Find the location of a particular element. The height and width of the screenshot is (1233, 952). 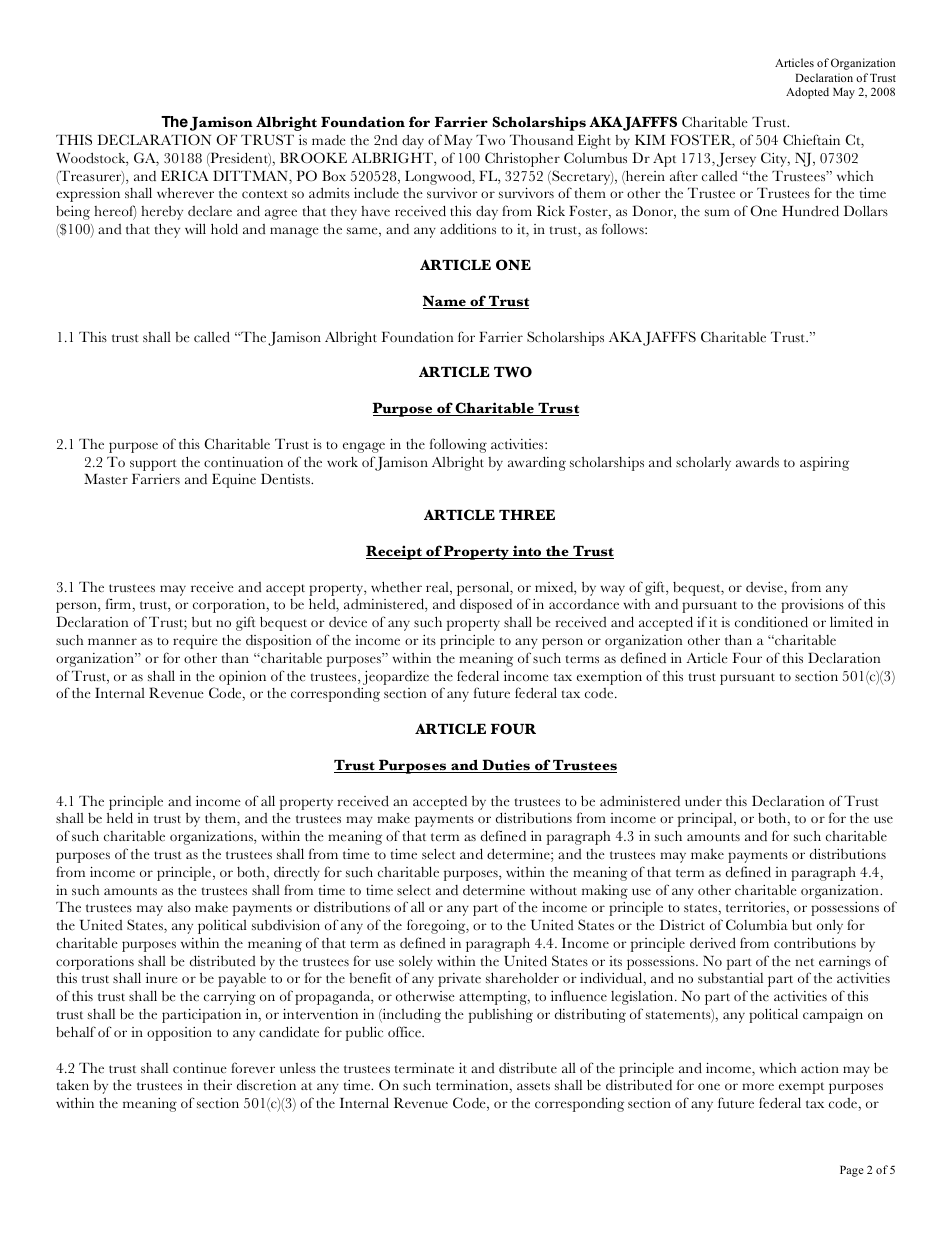

require is located at coordinates (195, 642).
